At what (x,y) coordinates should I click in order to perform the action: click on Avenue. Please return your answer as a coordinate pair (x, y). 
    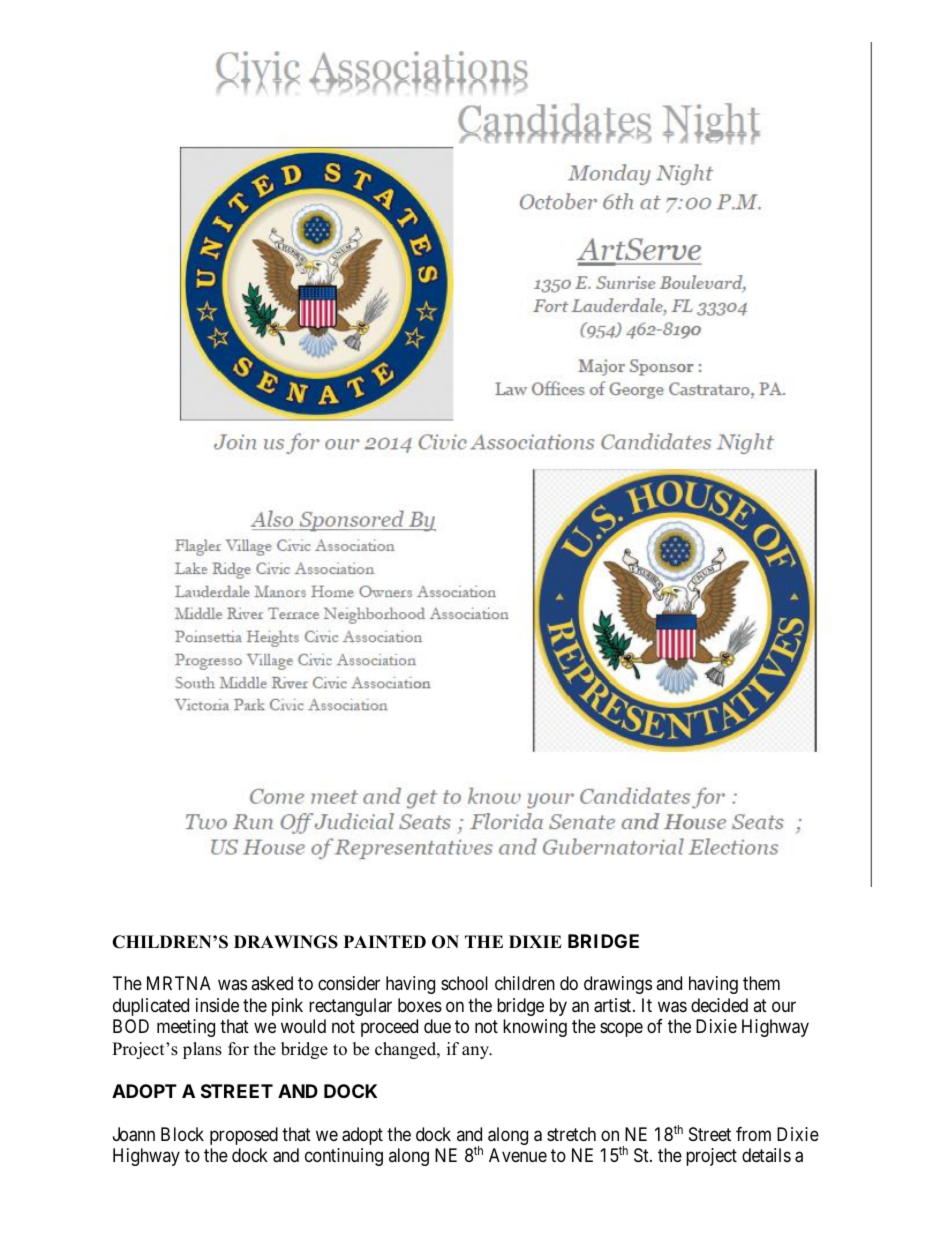
    Looking at the image, I should click on (518, 1155).
